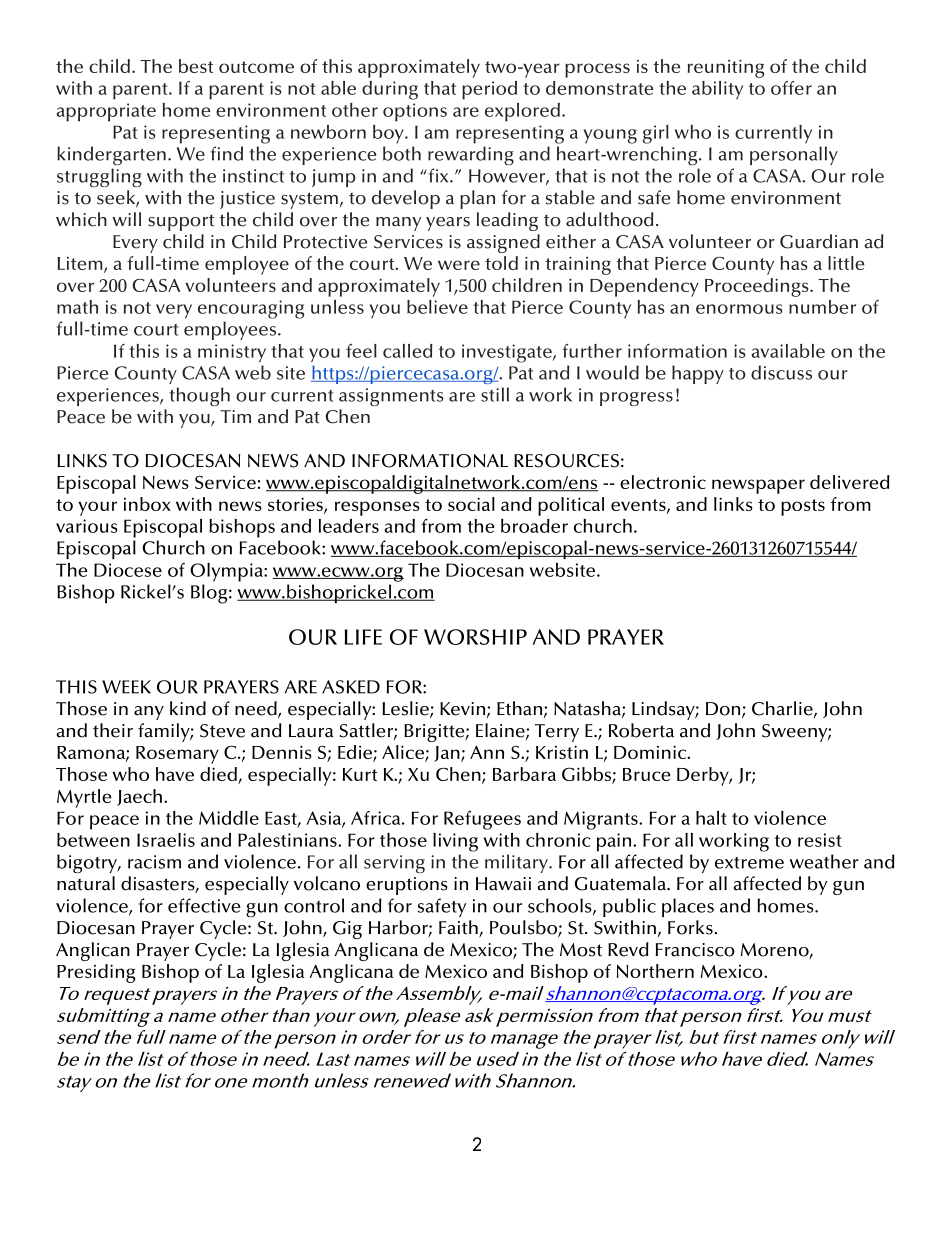  What do you see at coordinates (196, 66) in the page?
I see `best` at bounding box center [196, 66].
